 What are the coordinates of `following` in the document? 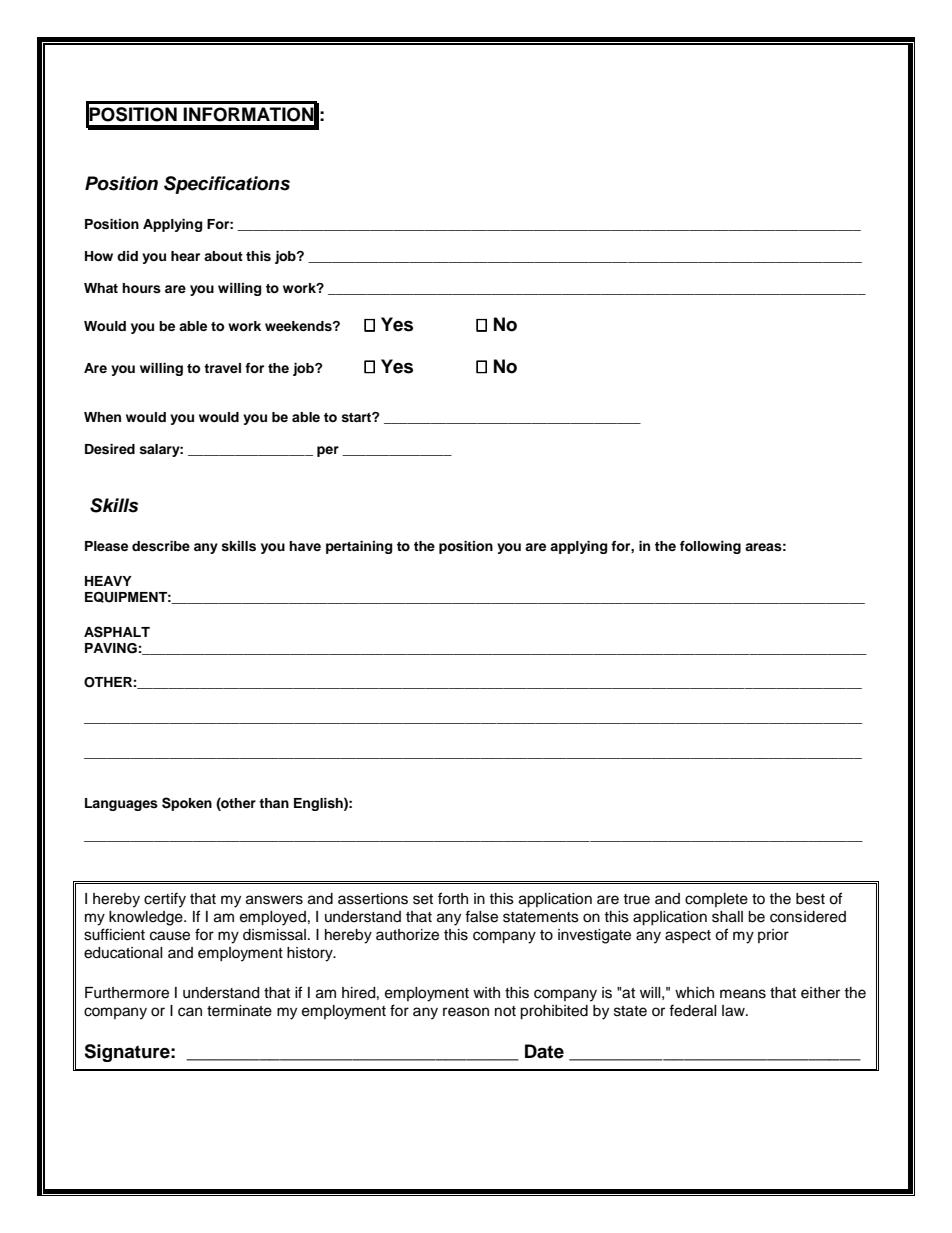 It's located at (710, 547).
